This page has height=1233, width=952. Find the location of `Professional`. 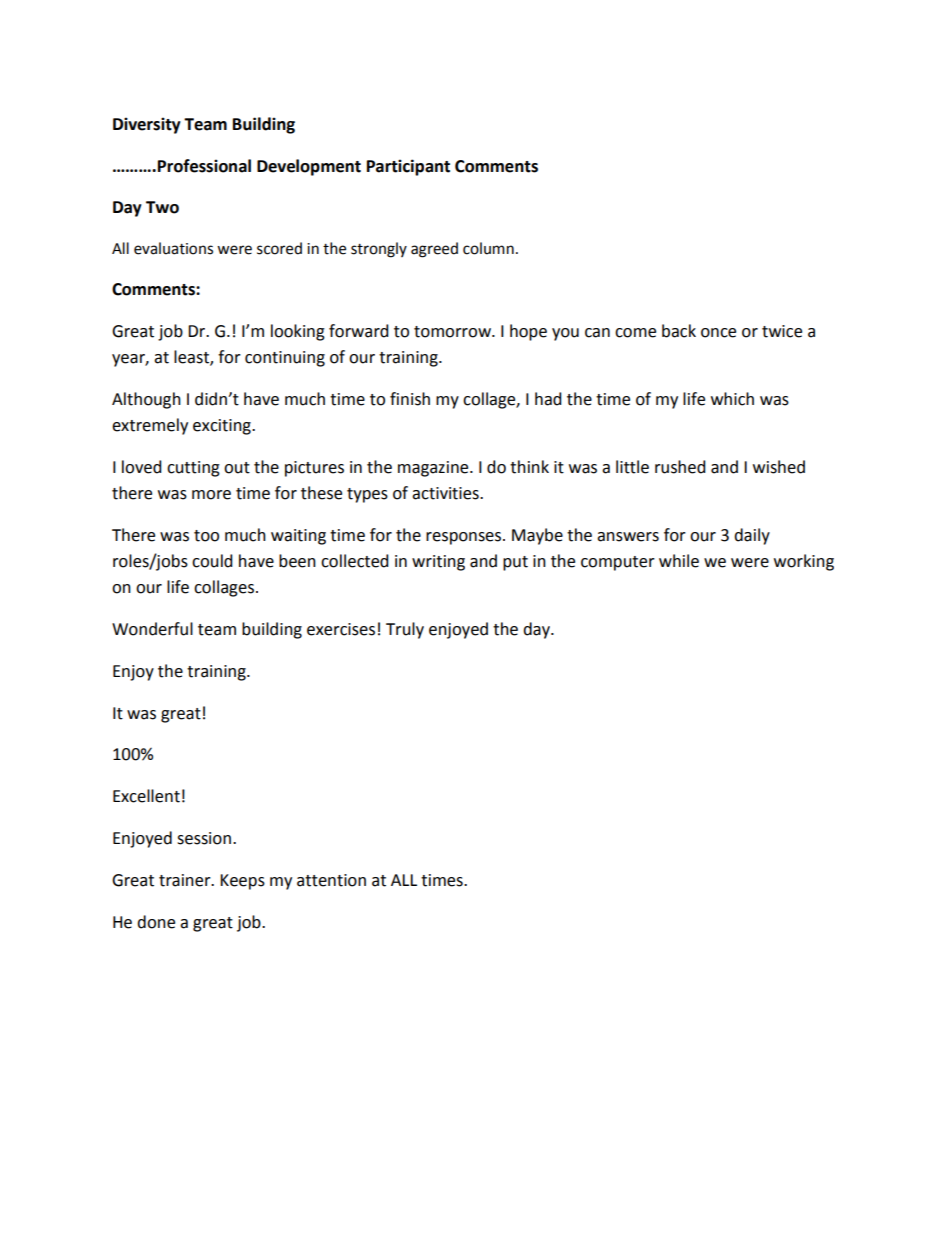

Professional is located at coordinates (204, 166).
